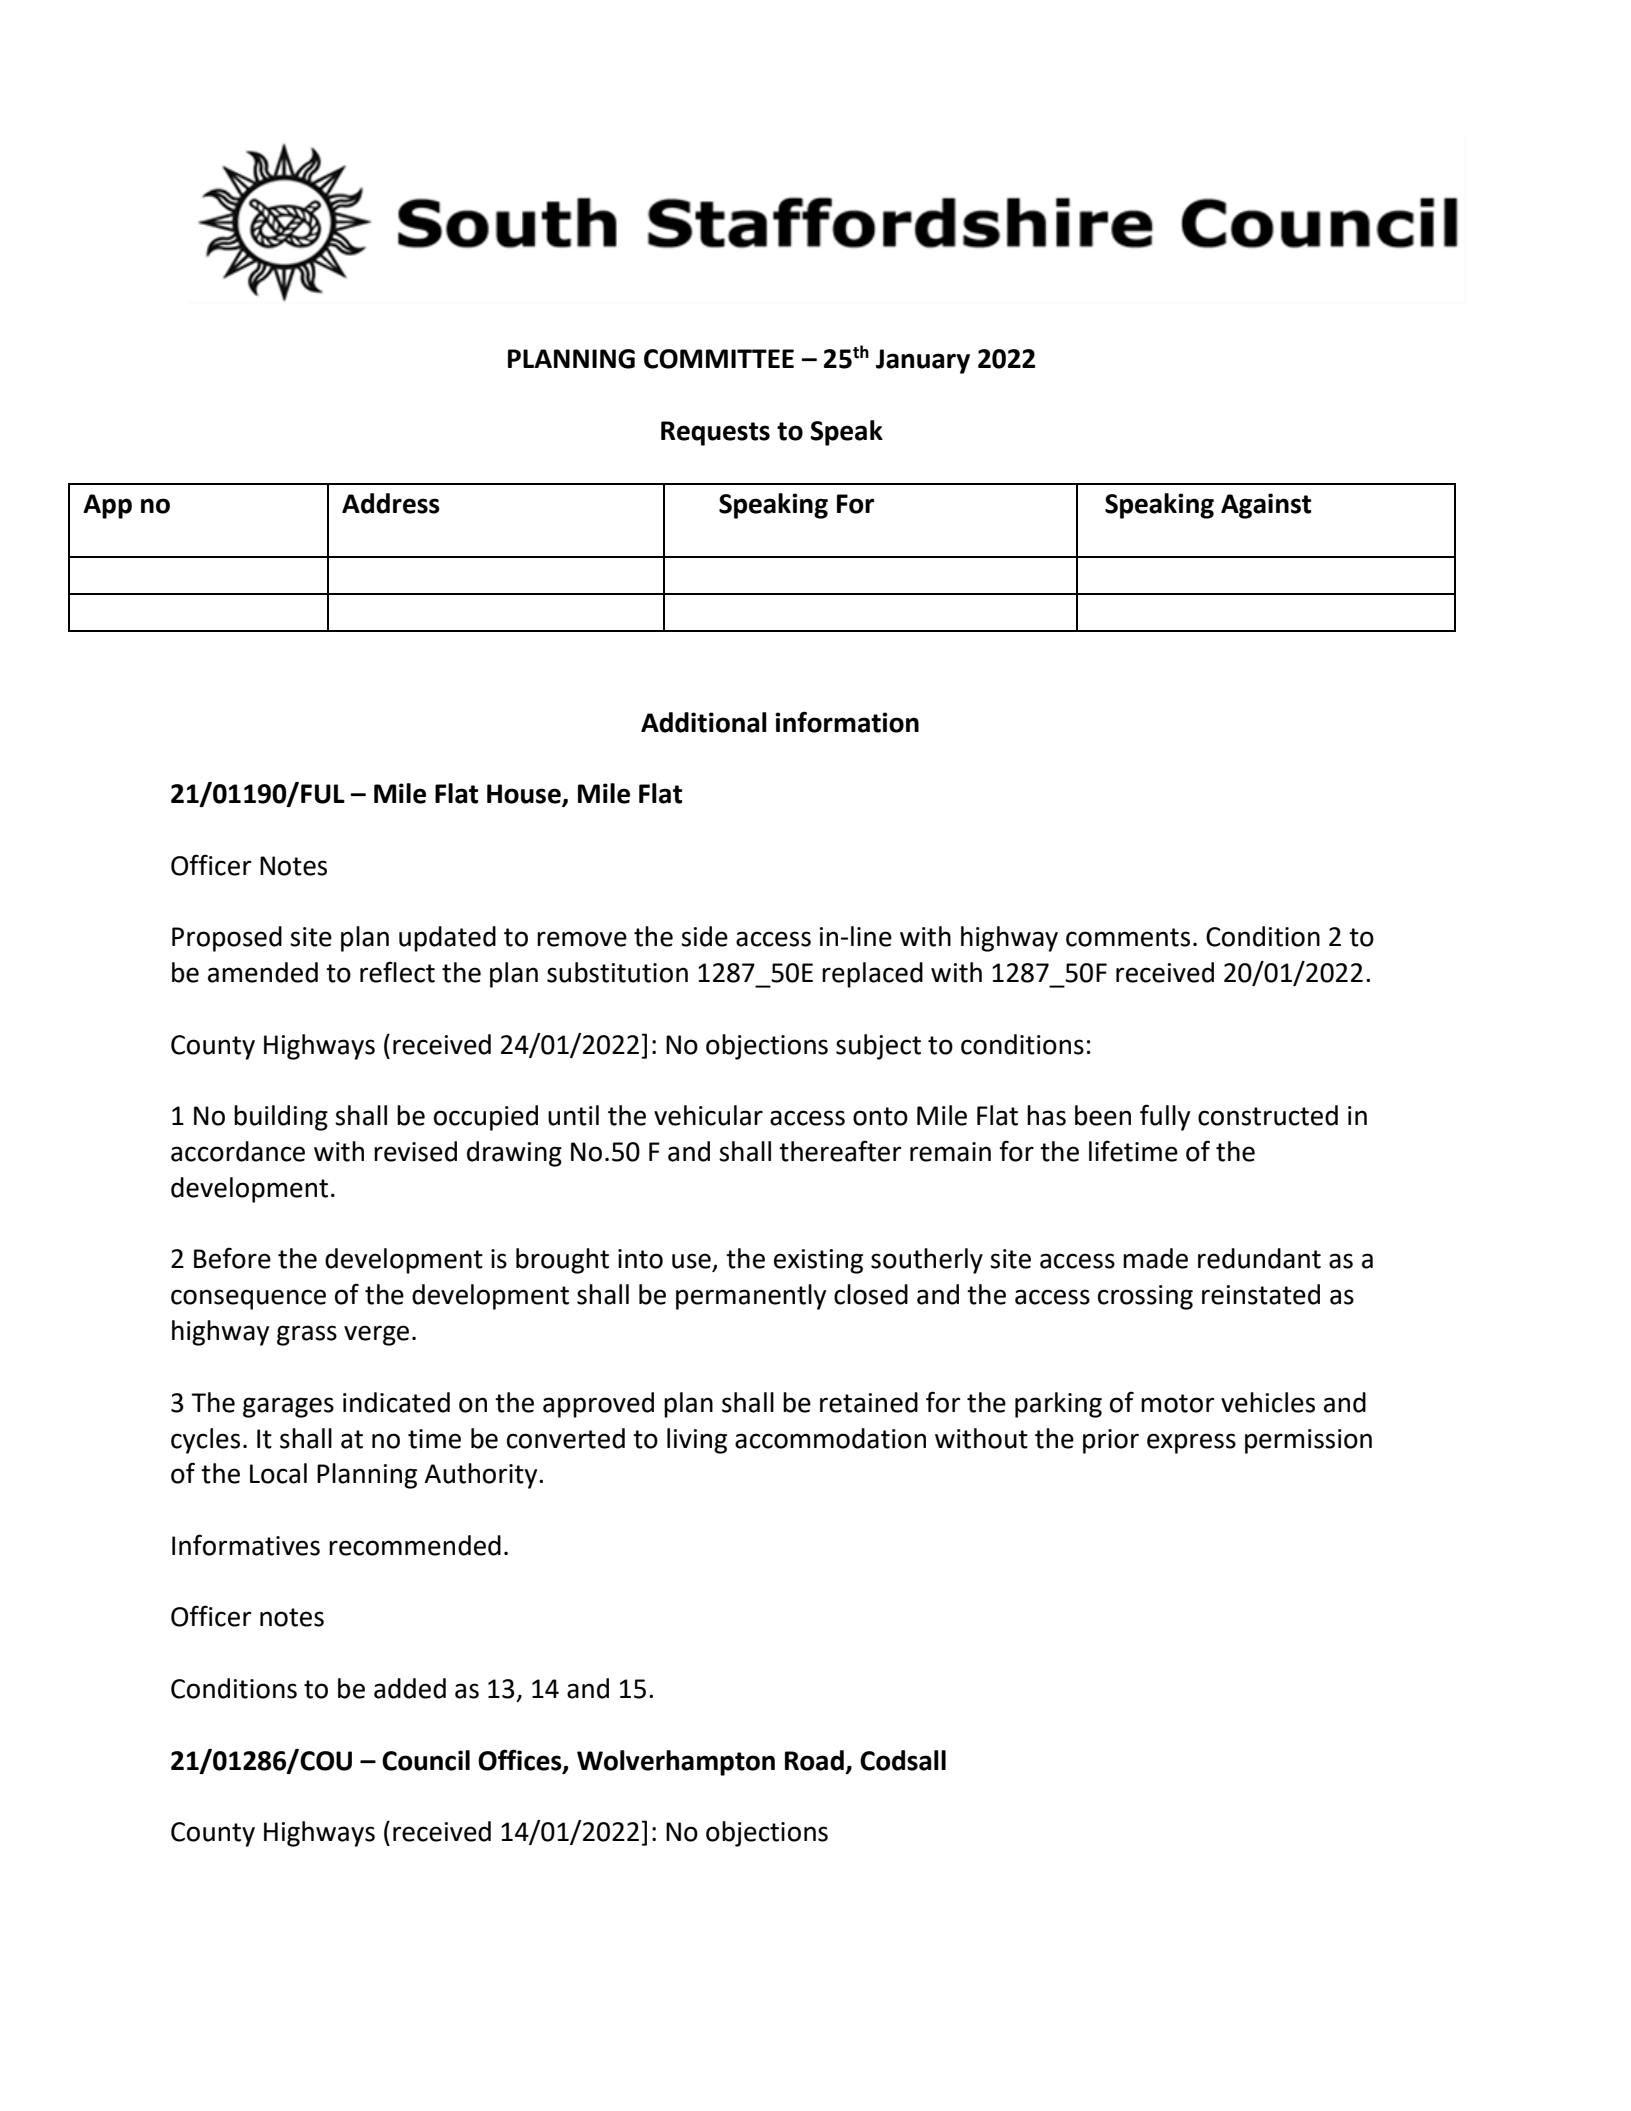 Image resolution: width=1631 pixels, height=2111 pixels. I want to click on Road, so click(814, 1760).
